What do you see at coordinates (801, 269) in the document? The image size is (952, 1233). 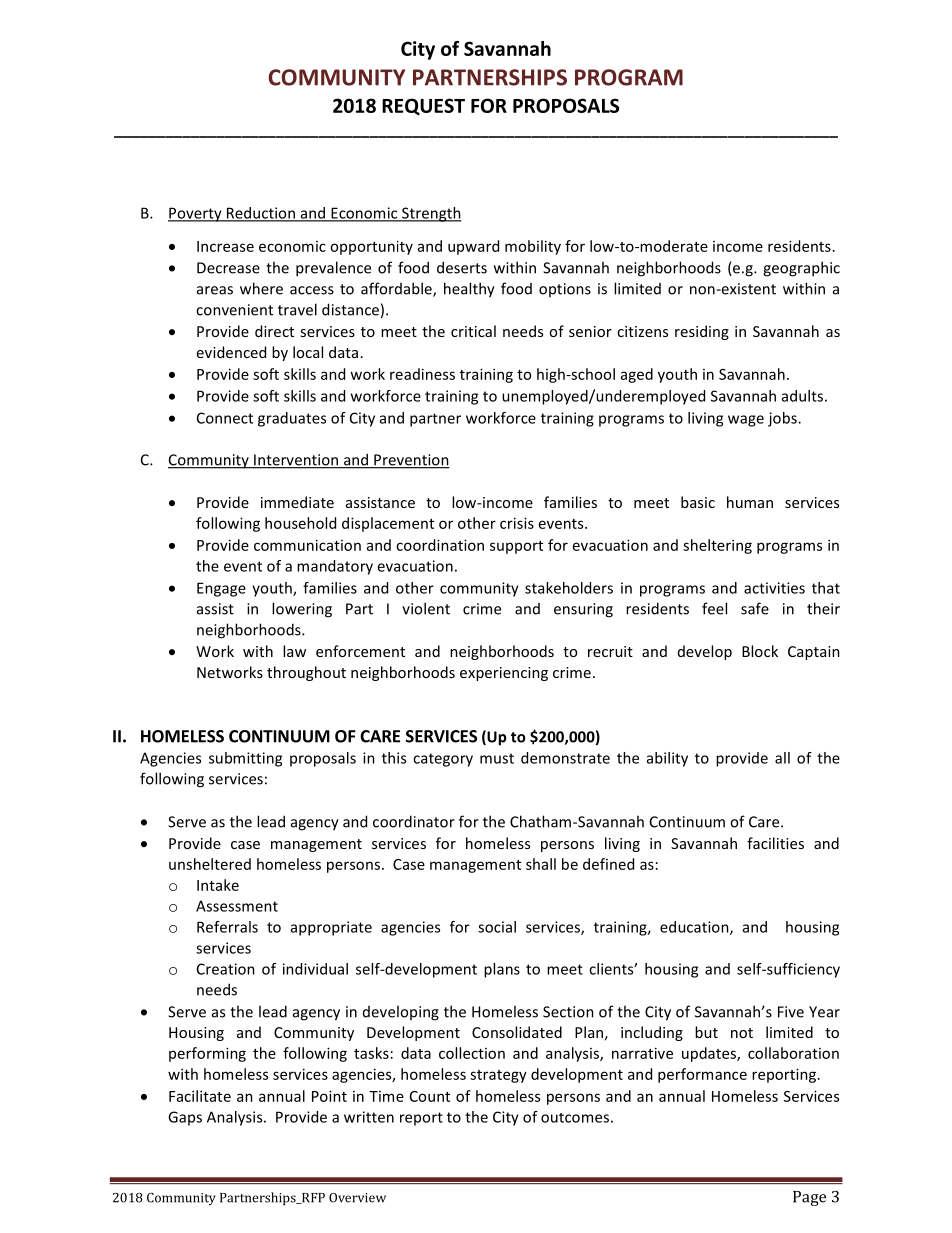 I see `geographic` at bounding box center [801, 269].
